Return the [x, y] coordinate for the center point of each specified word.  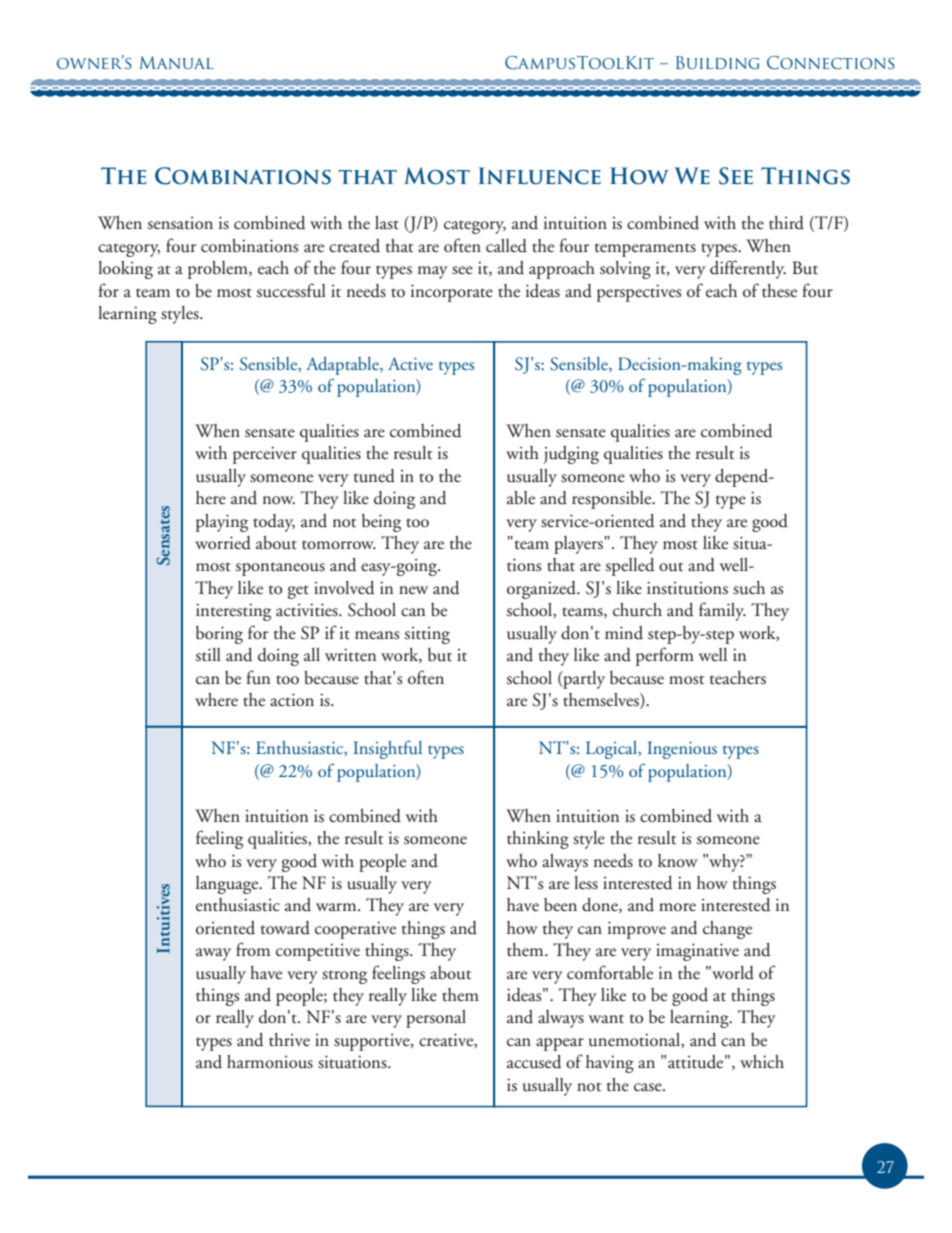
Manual [177, 62]
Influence [540, 176]
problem [219, 270]
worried [223, 543]
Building [717, 62]
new [413, 590]
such [749, 588]
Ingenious [682, 750]
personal [436, 1019]
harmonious [270, 1062]
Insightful [387, 749]
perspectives [639, 293]
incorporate [452, 293]
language [228, 885]
